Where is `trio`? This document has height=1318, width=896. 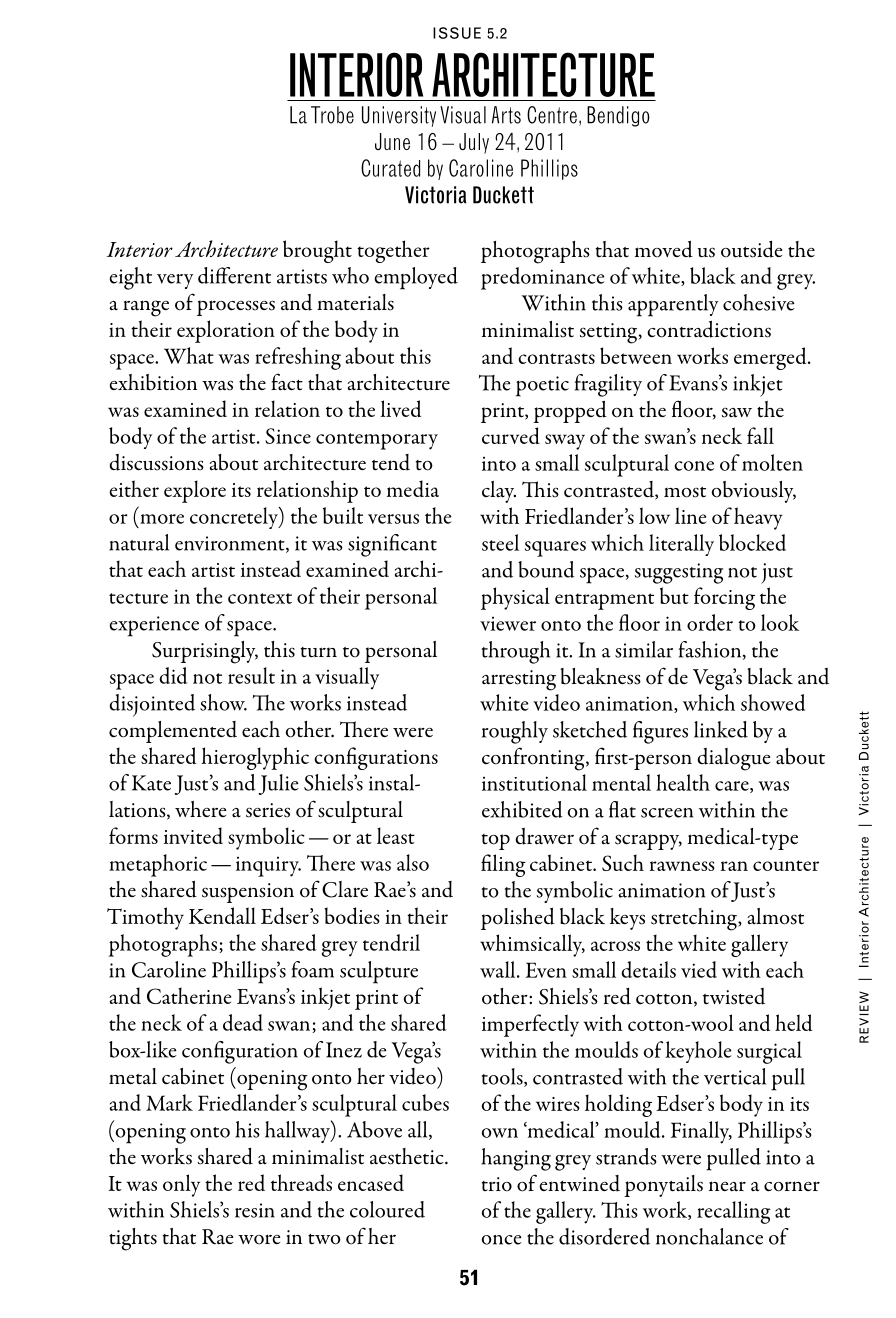
trio is located at coordinates (496, 1184).
